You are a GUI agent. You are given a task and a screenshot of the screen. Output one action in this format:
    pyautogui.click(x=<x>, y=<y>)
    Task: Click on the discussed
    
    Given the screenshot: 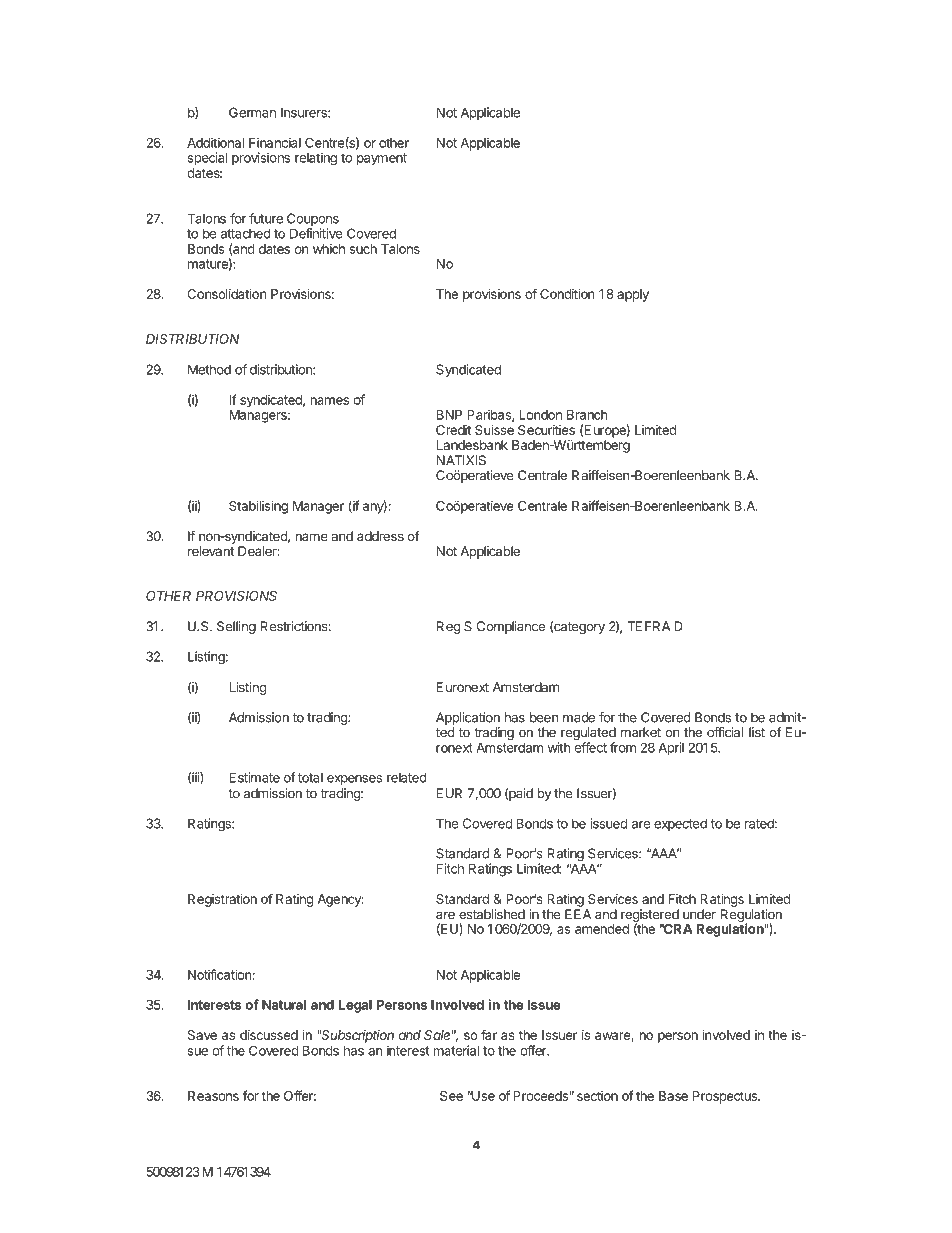 What is the action you would take?
    pyautogui.click(x=269, y=1035)
